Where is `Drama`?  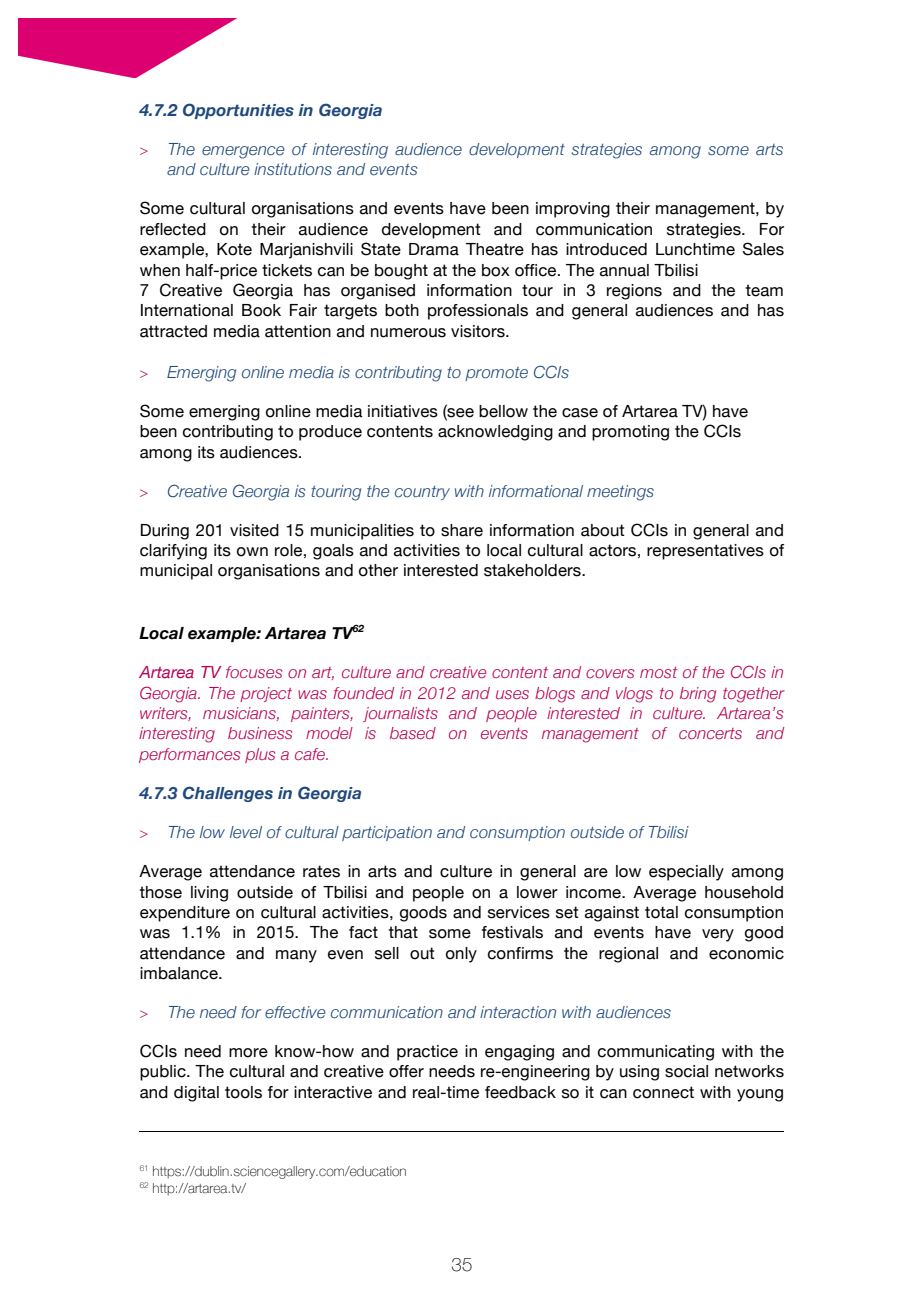 Drama is located at coordinates (434, 249).
